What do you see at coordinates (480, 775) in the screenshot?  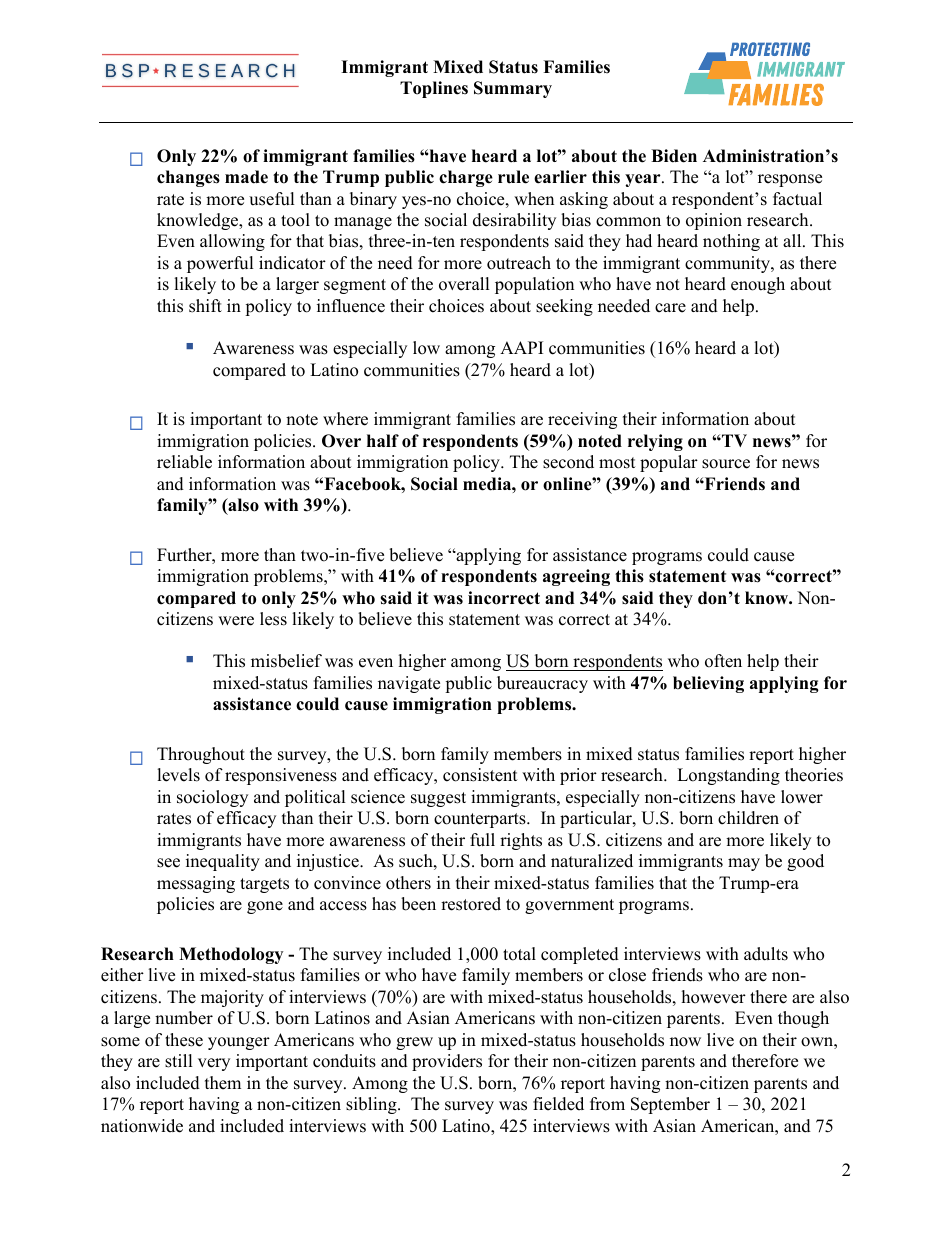 I see `consistent` at bounding box center [480, 775].
